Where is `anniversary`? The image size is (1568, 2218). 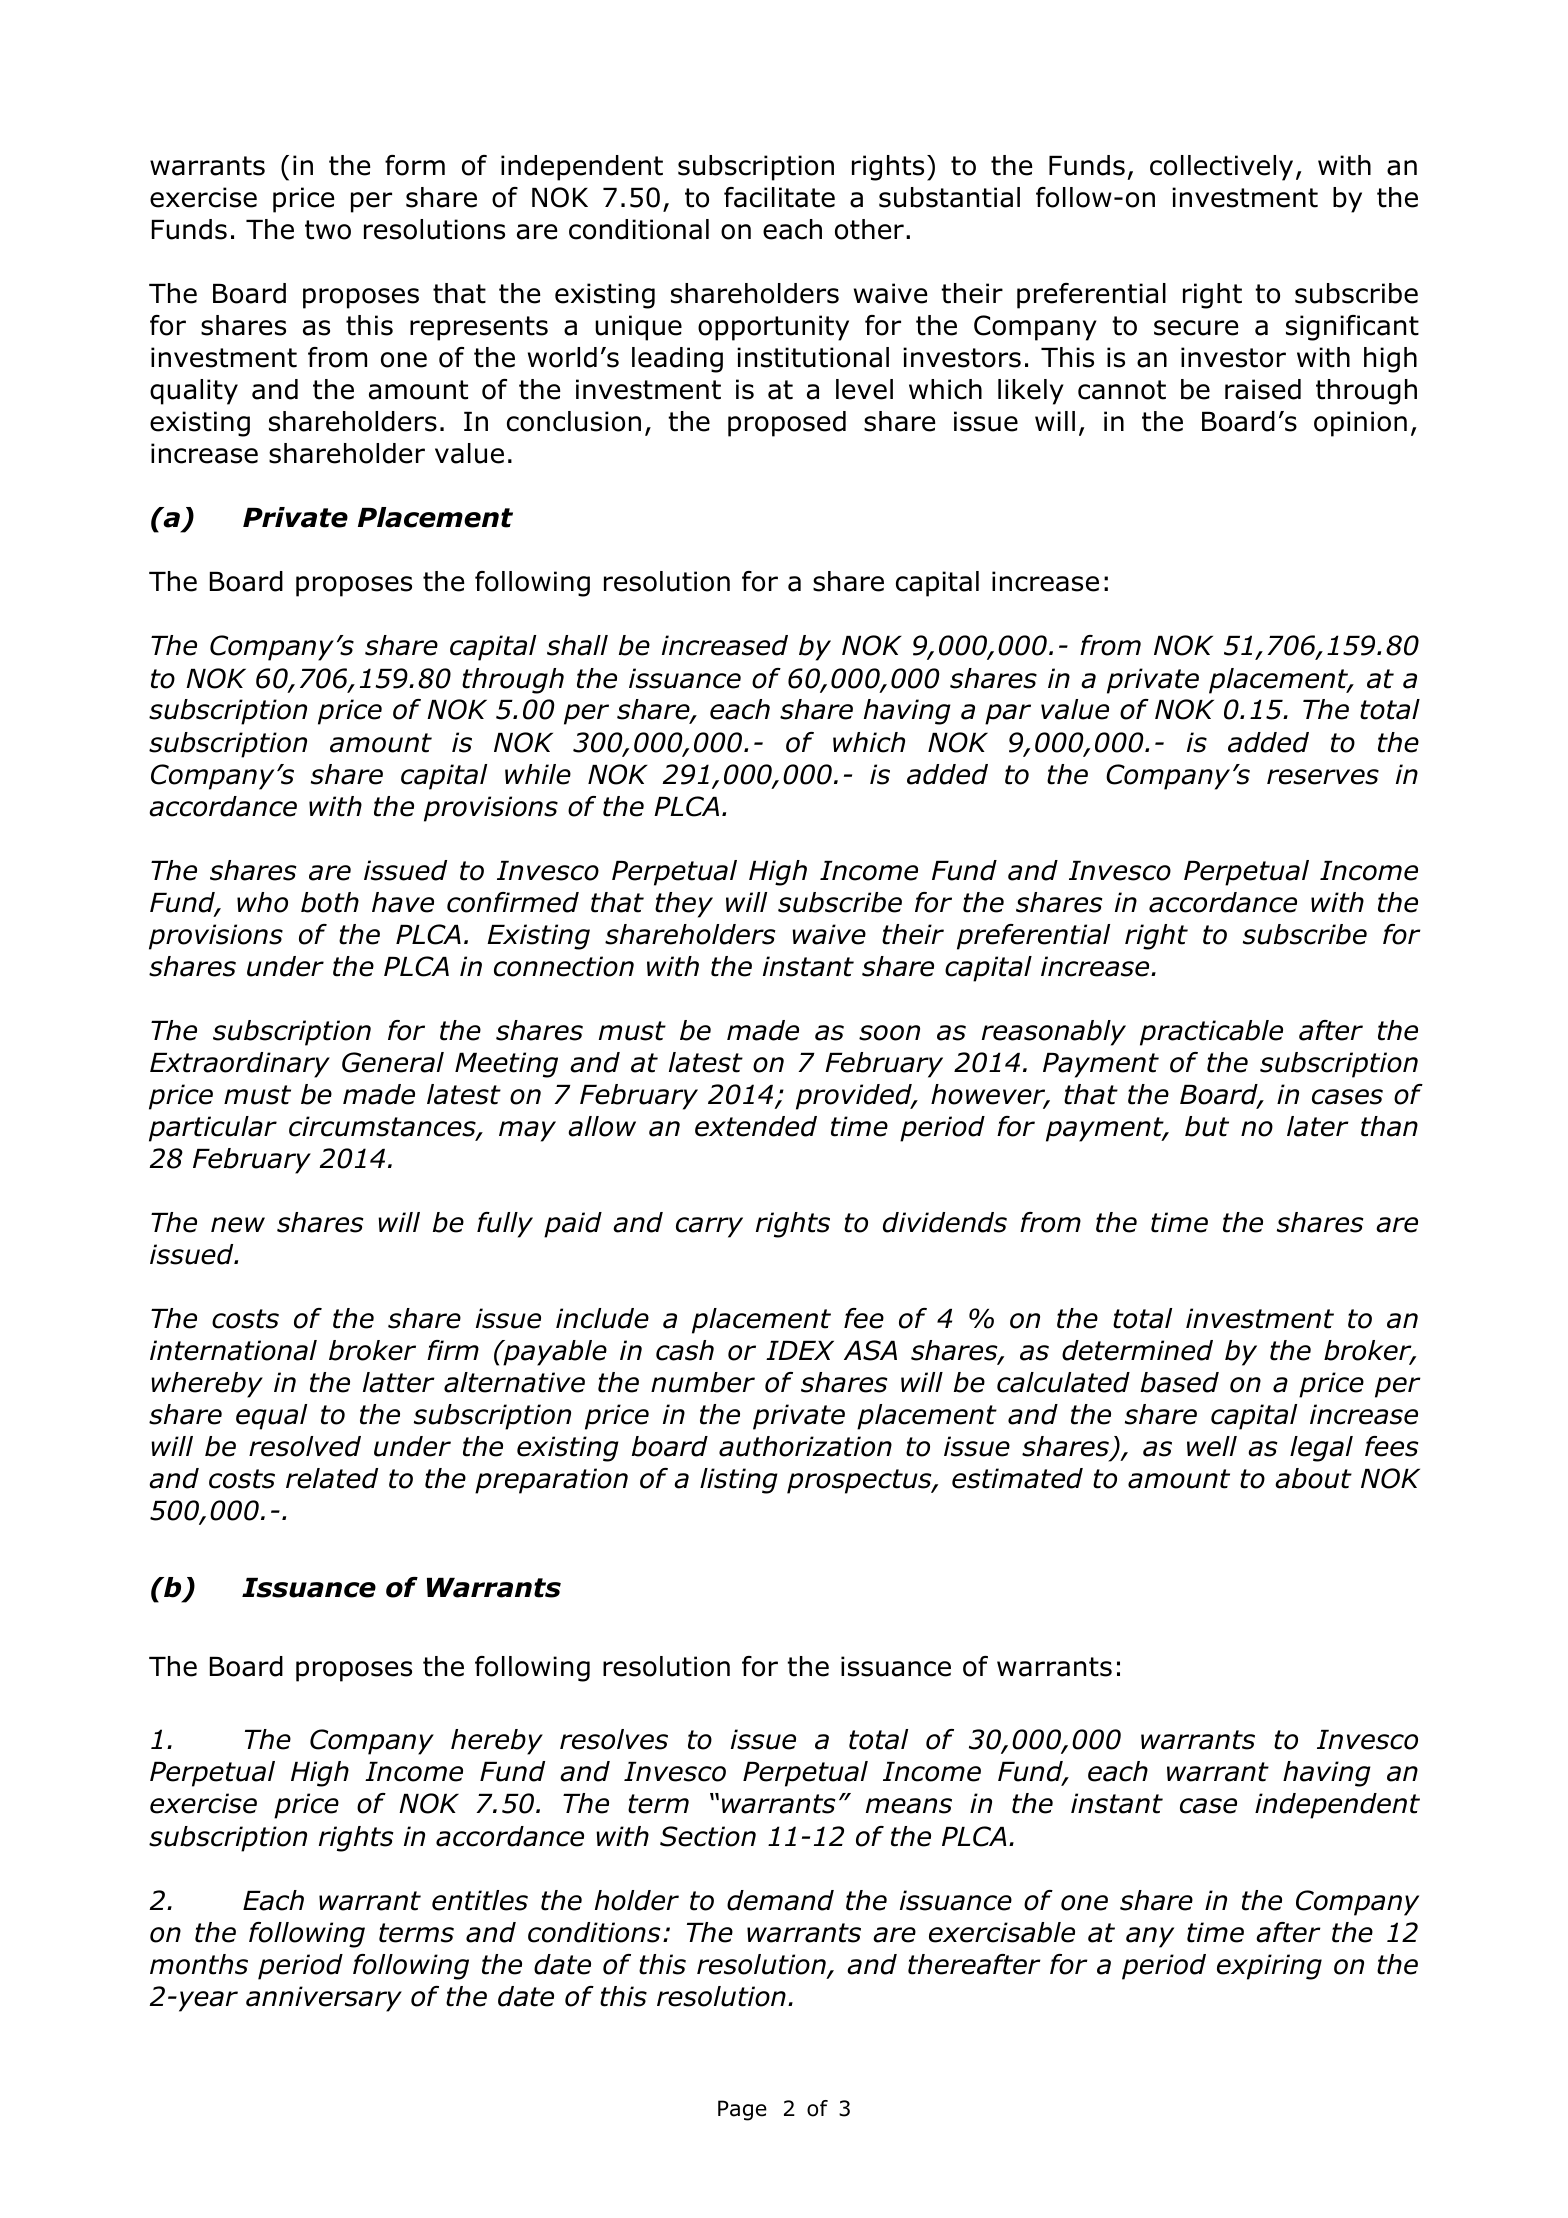
anniversary is located at coordinates (324, 1999).
